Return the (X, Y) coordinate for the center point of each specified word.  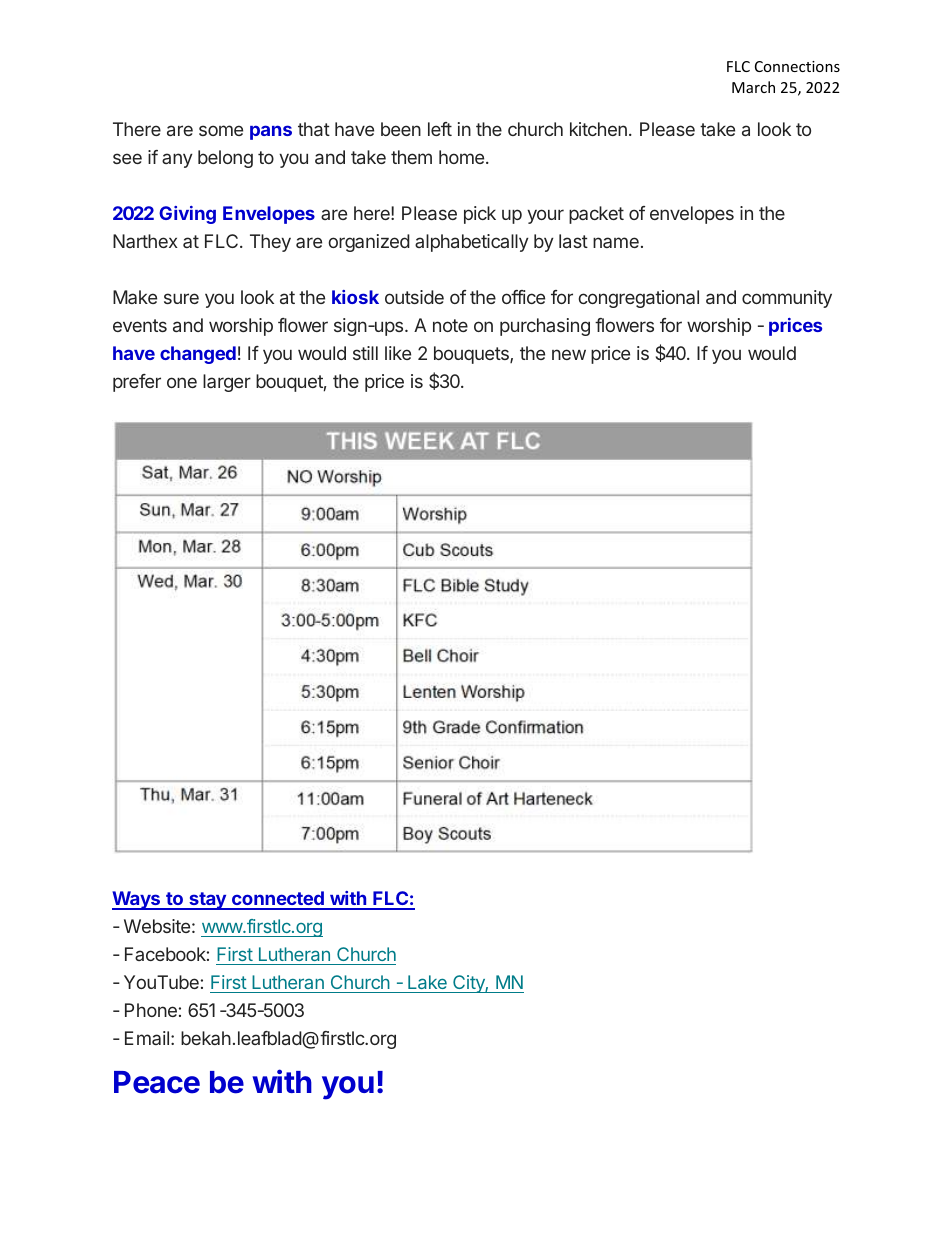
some (221, 130)
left (440, 129)
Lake (427, 984)
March (753, 87)
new (569, 354)
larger (227, 383)
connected (278, 900)
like (398, 353)
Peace (157, 1082)
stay (207, 901)
